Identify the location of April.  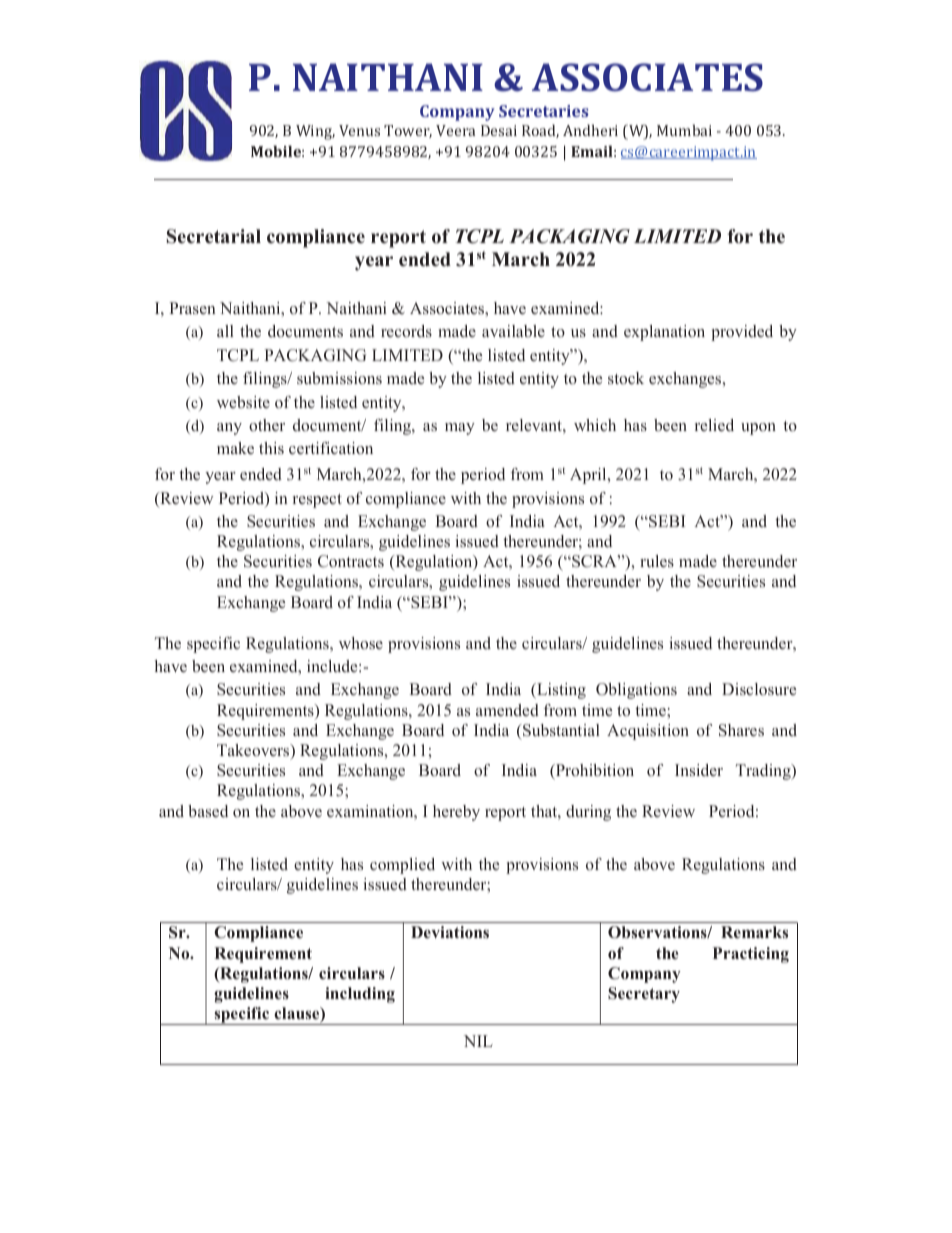
(589, 476).
